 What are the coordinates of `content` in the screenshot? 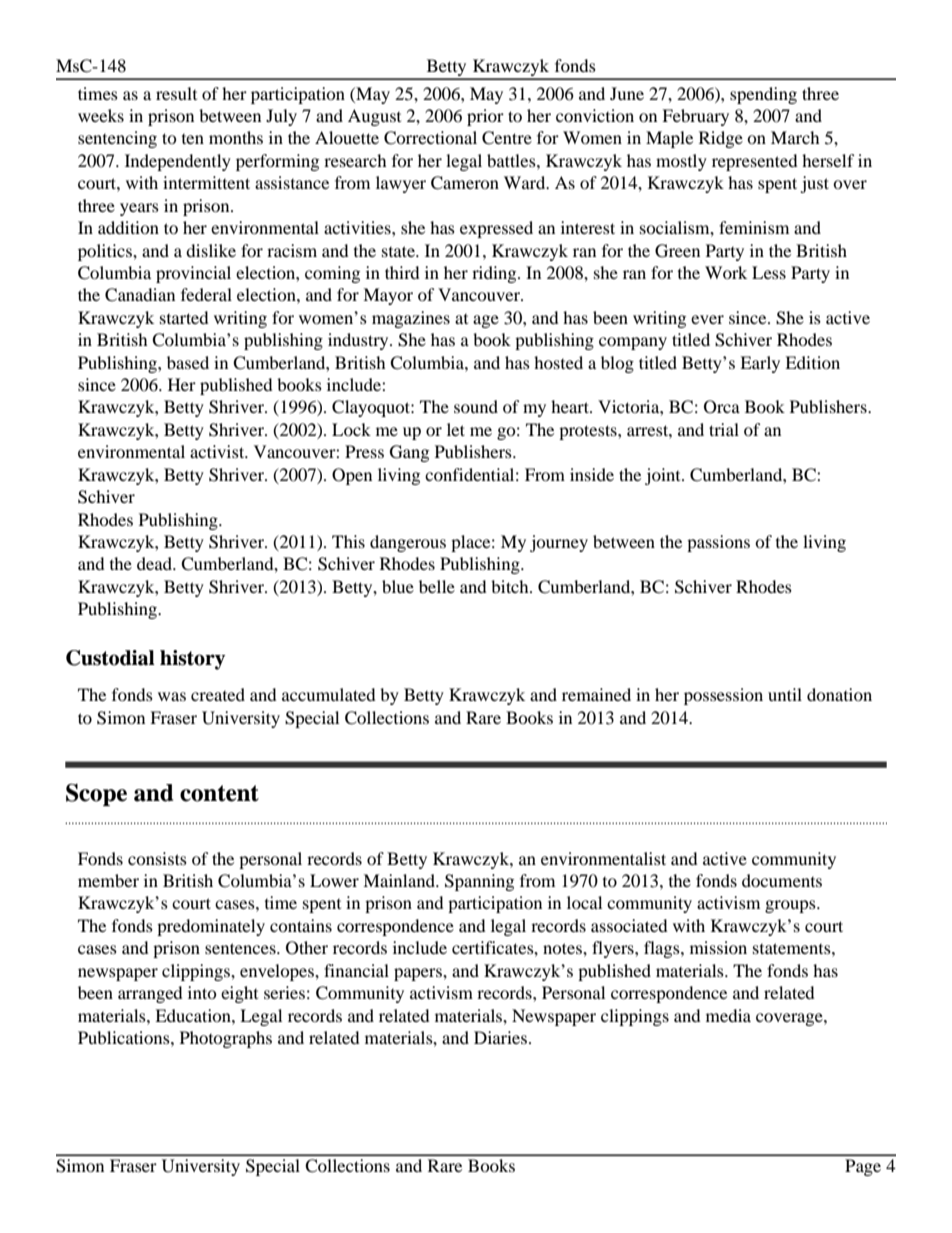 It's located at (219, 793).
